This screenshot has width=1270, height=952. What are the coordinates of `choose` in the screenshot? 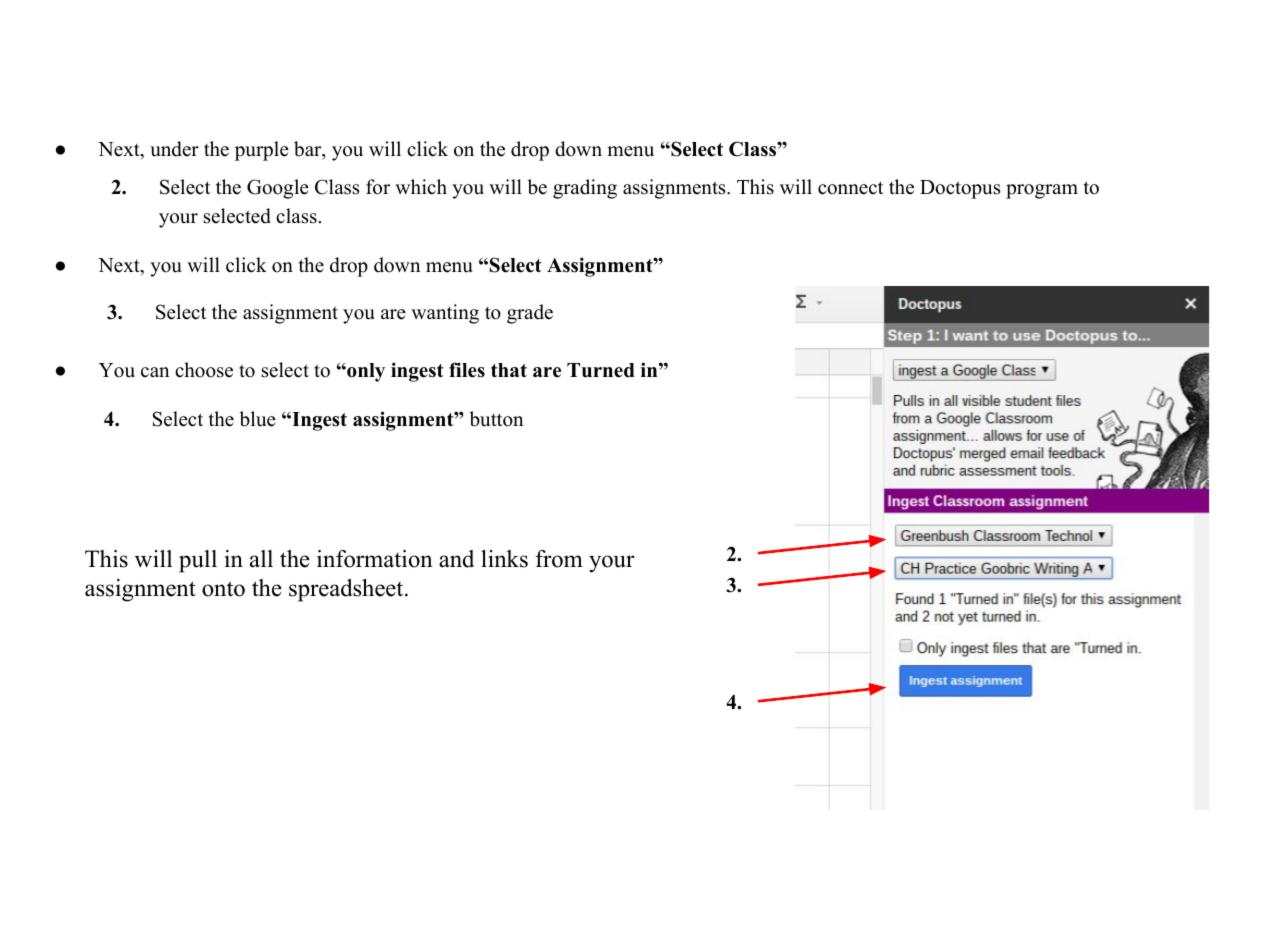 It's located at (204, 370).
